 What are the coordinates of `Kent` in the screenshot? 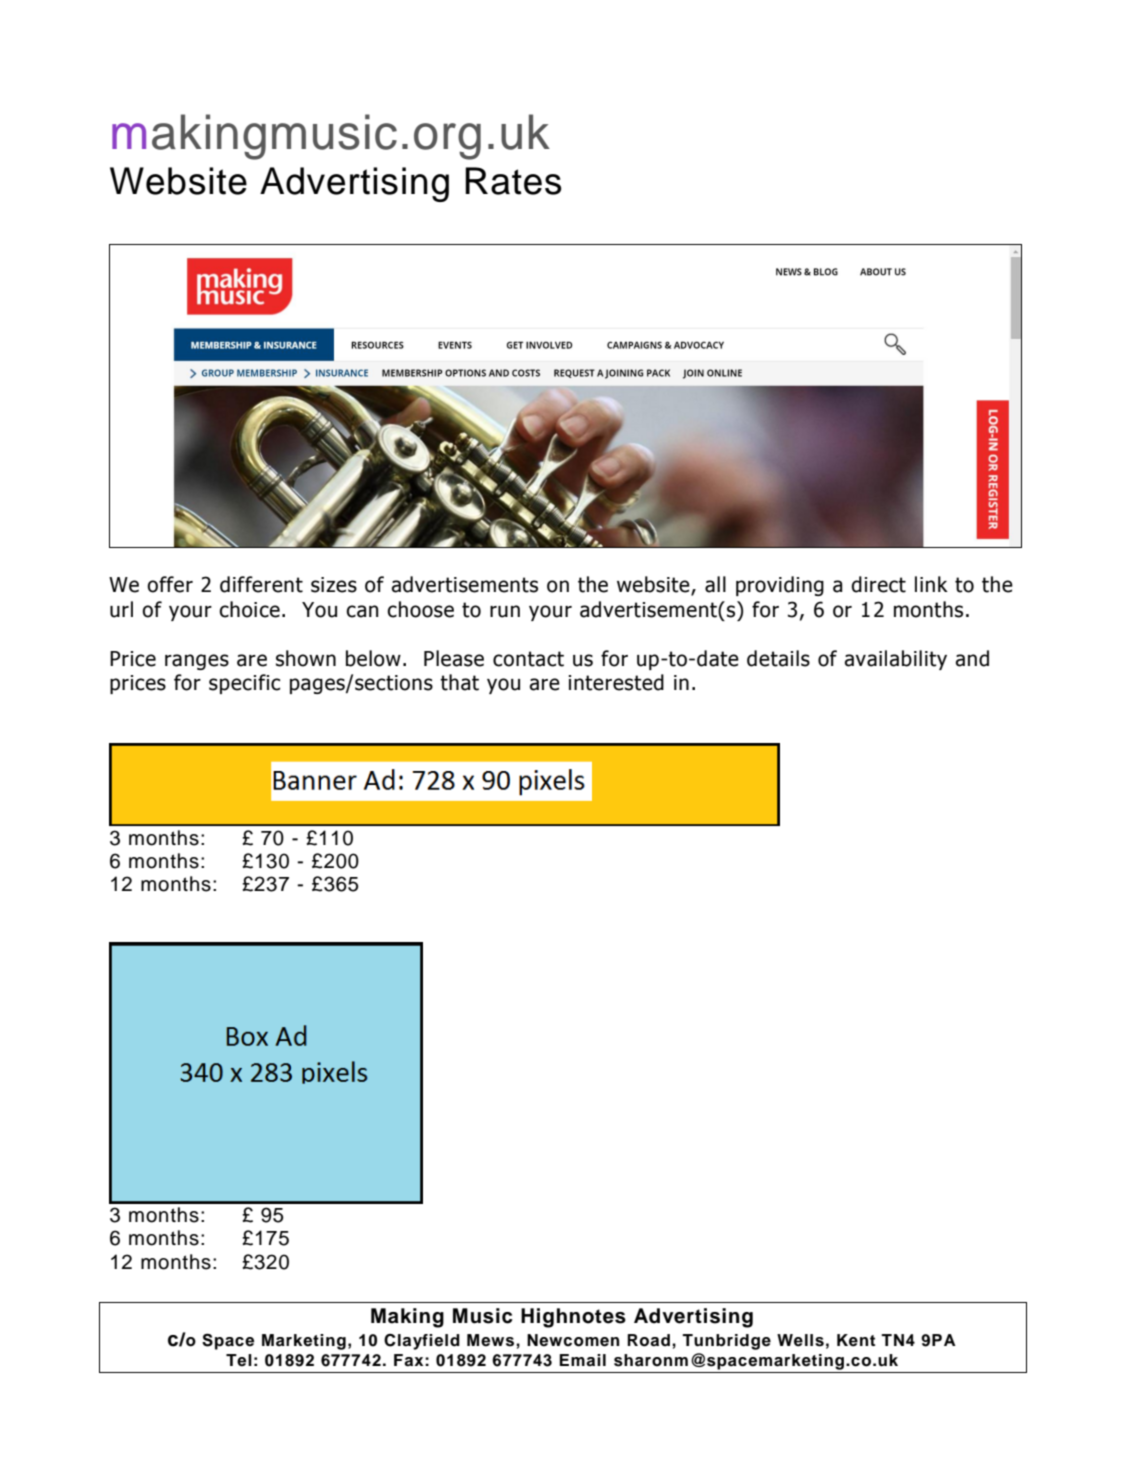 It's located at (856, 1340).
